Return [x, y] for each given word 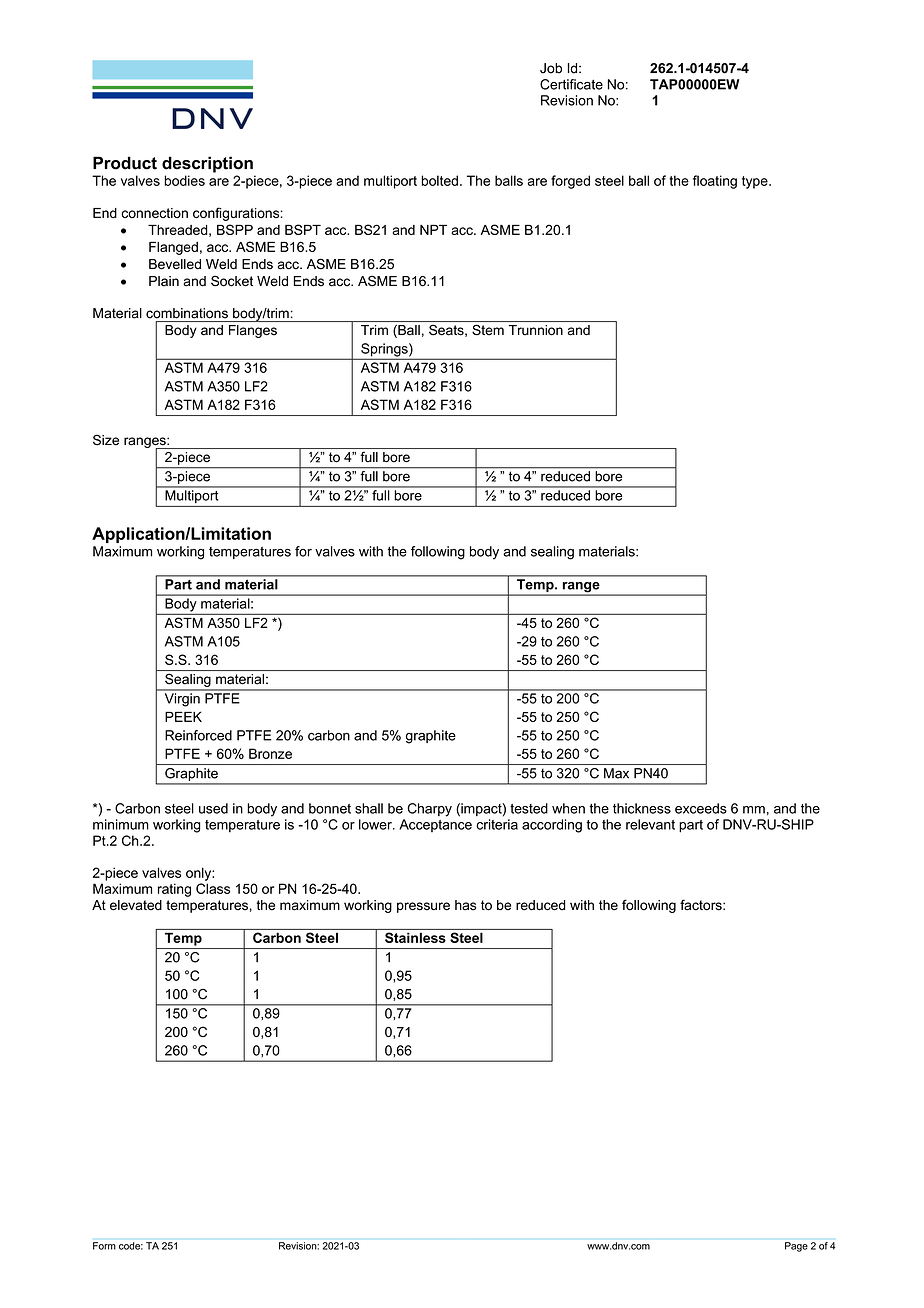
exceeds [701, 808]
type [756, 182]
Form [104, 1246]
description [207, 164]
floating [715, 182]
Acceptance [435, 825]
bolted [439, 180]
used [213, 808]
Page [796, 1247]
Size [106, 440]
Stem [488, 330]
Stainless [415, 937]
